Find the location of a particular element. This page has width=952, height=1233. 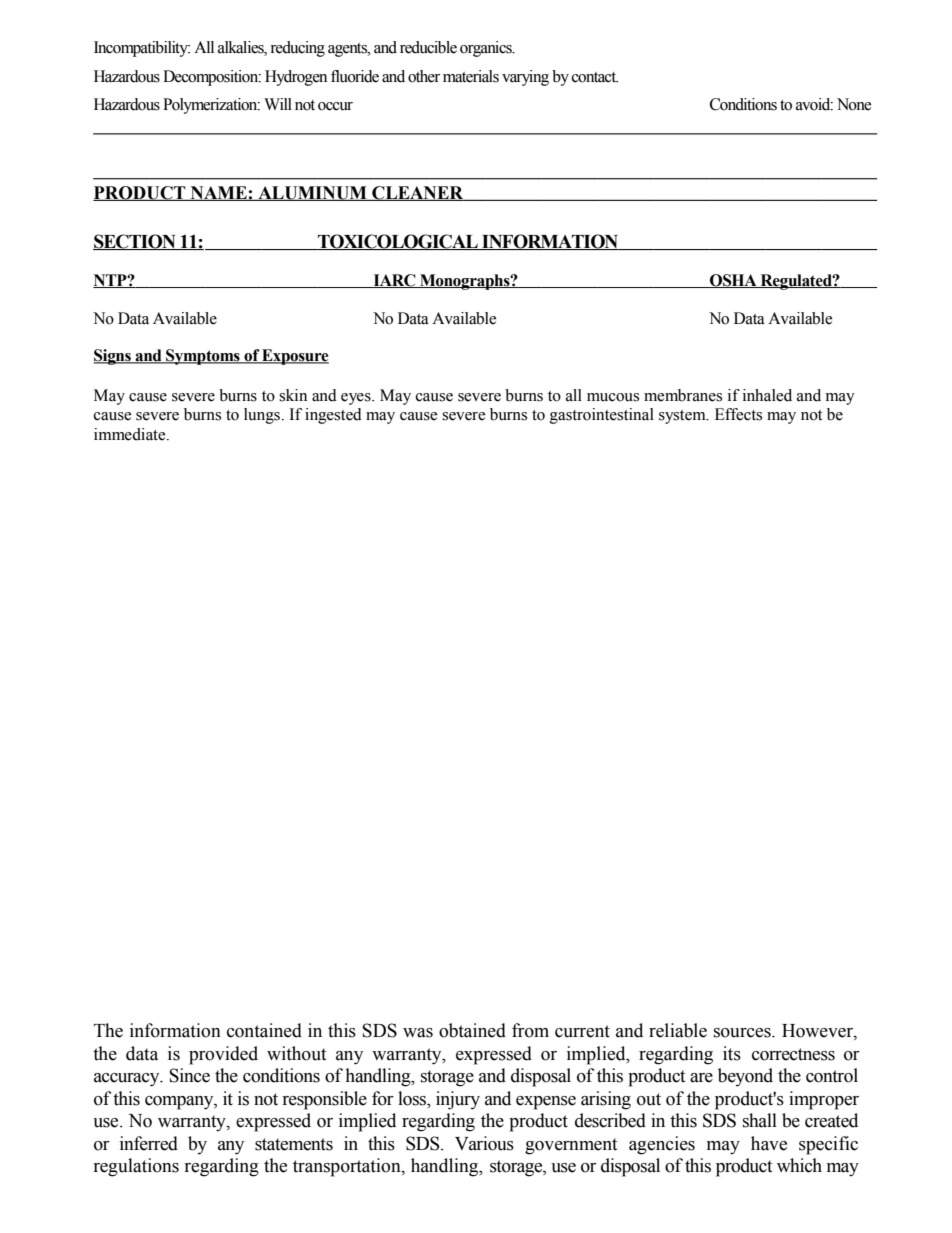

Decomposition is located at coordinates (212, 78).
